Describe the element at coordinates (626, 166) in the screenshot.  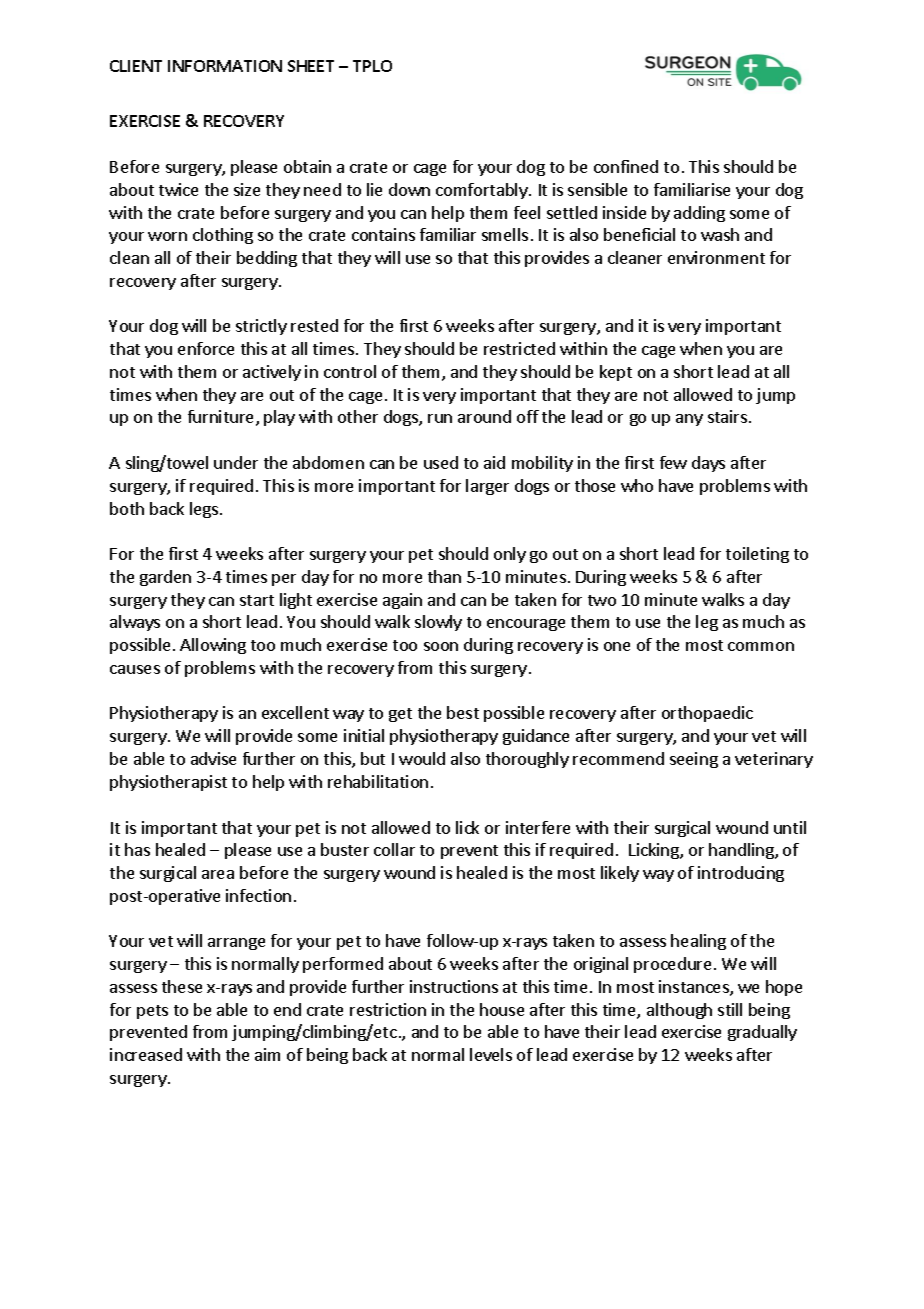
I see `confined` at that location.
